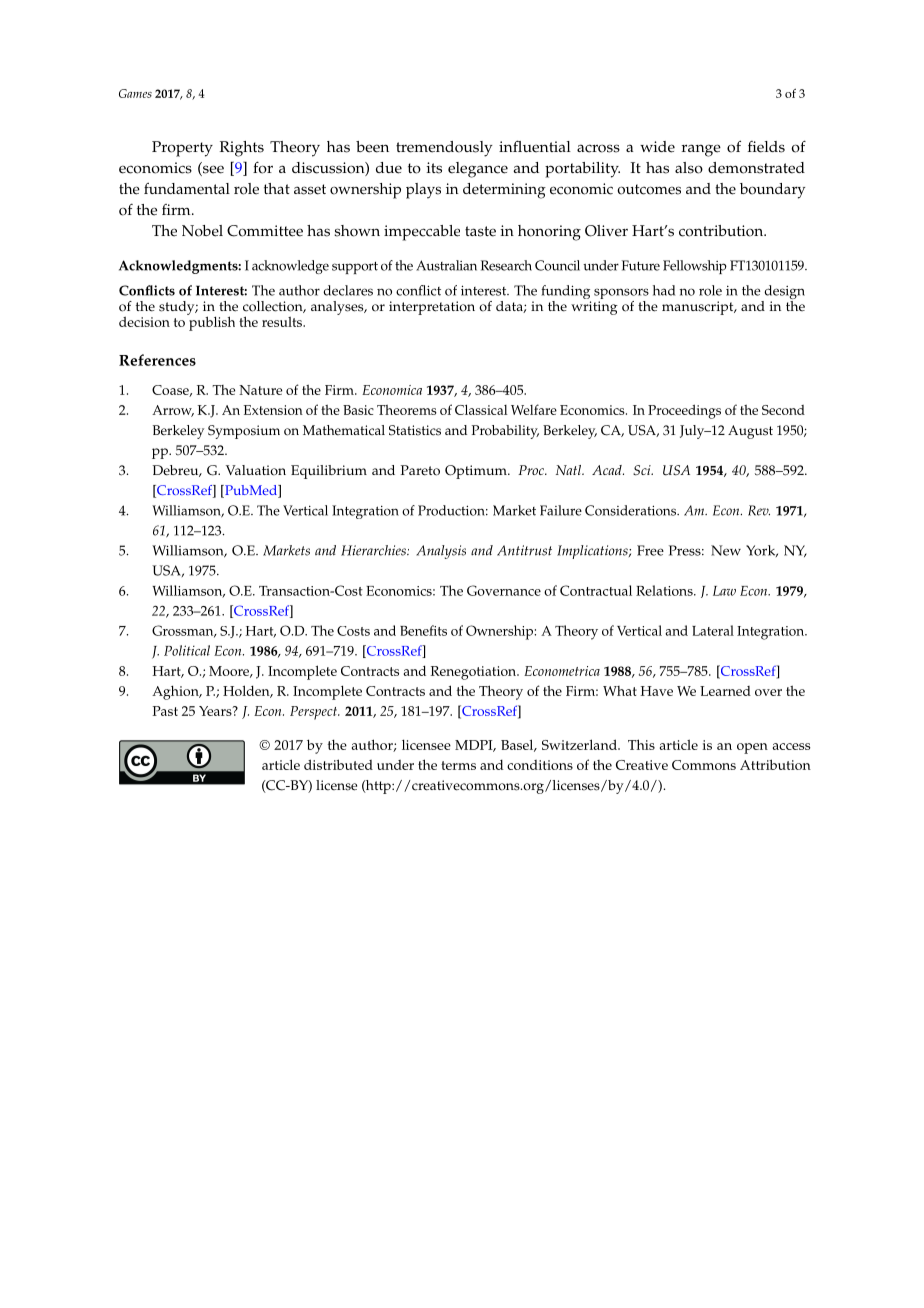  I want to click on Analysis, so click(441, 552).
